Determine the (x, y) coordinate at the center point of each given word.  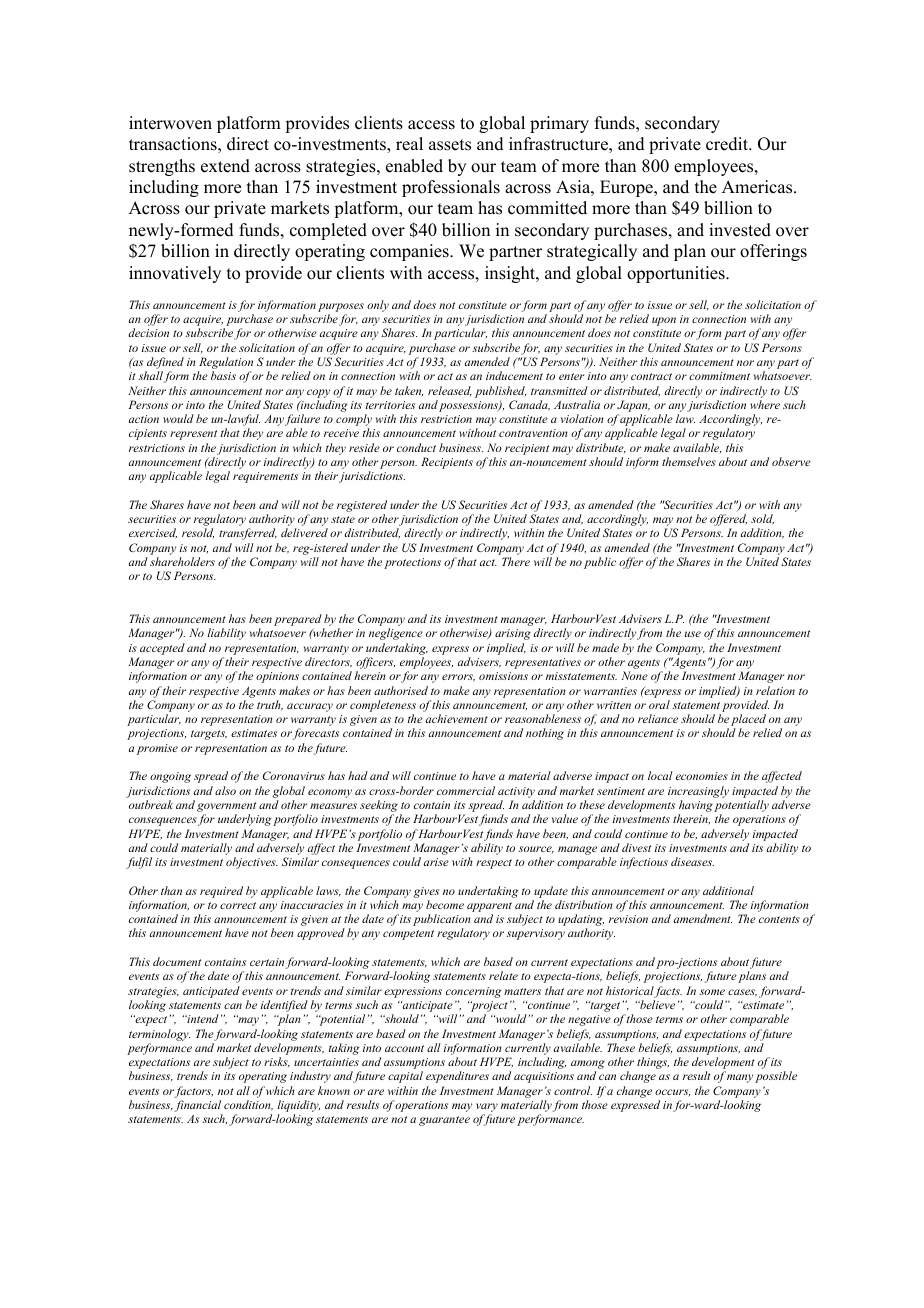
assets (450, 145)
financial (199, 1107)
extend (225, 166)
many (740, 1078)
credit (728, 144)
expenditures (457, 1077)
